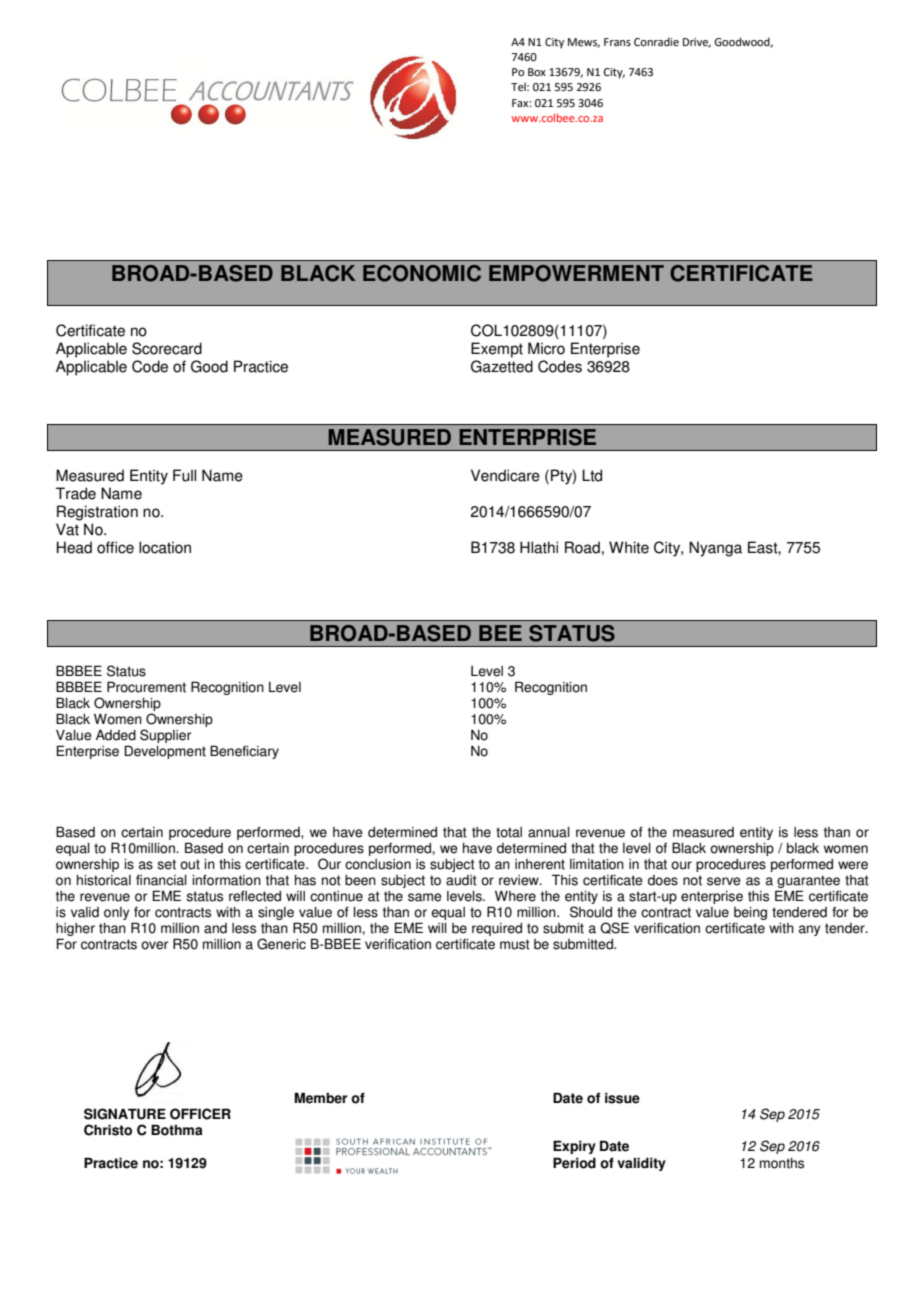 This screenshot has height=1308, width=924. I want to click on Frans, so click(617, 42).
